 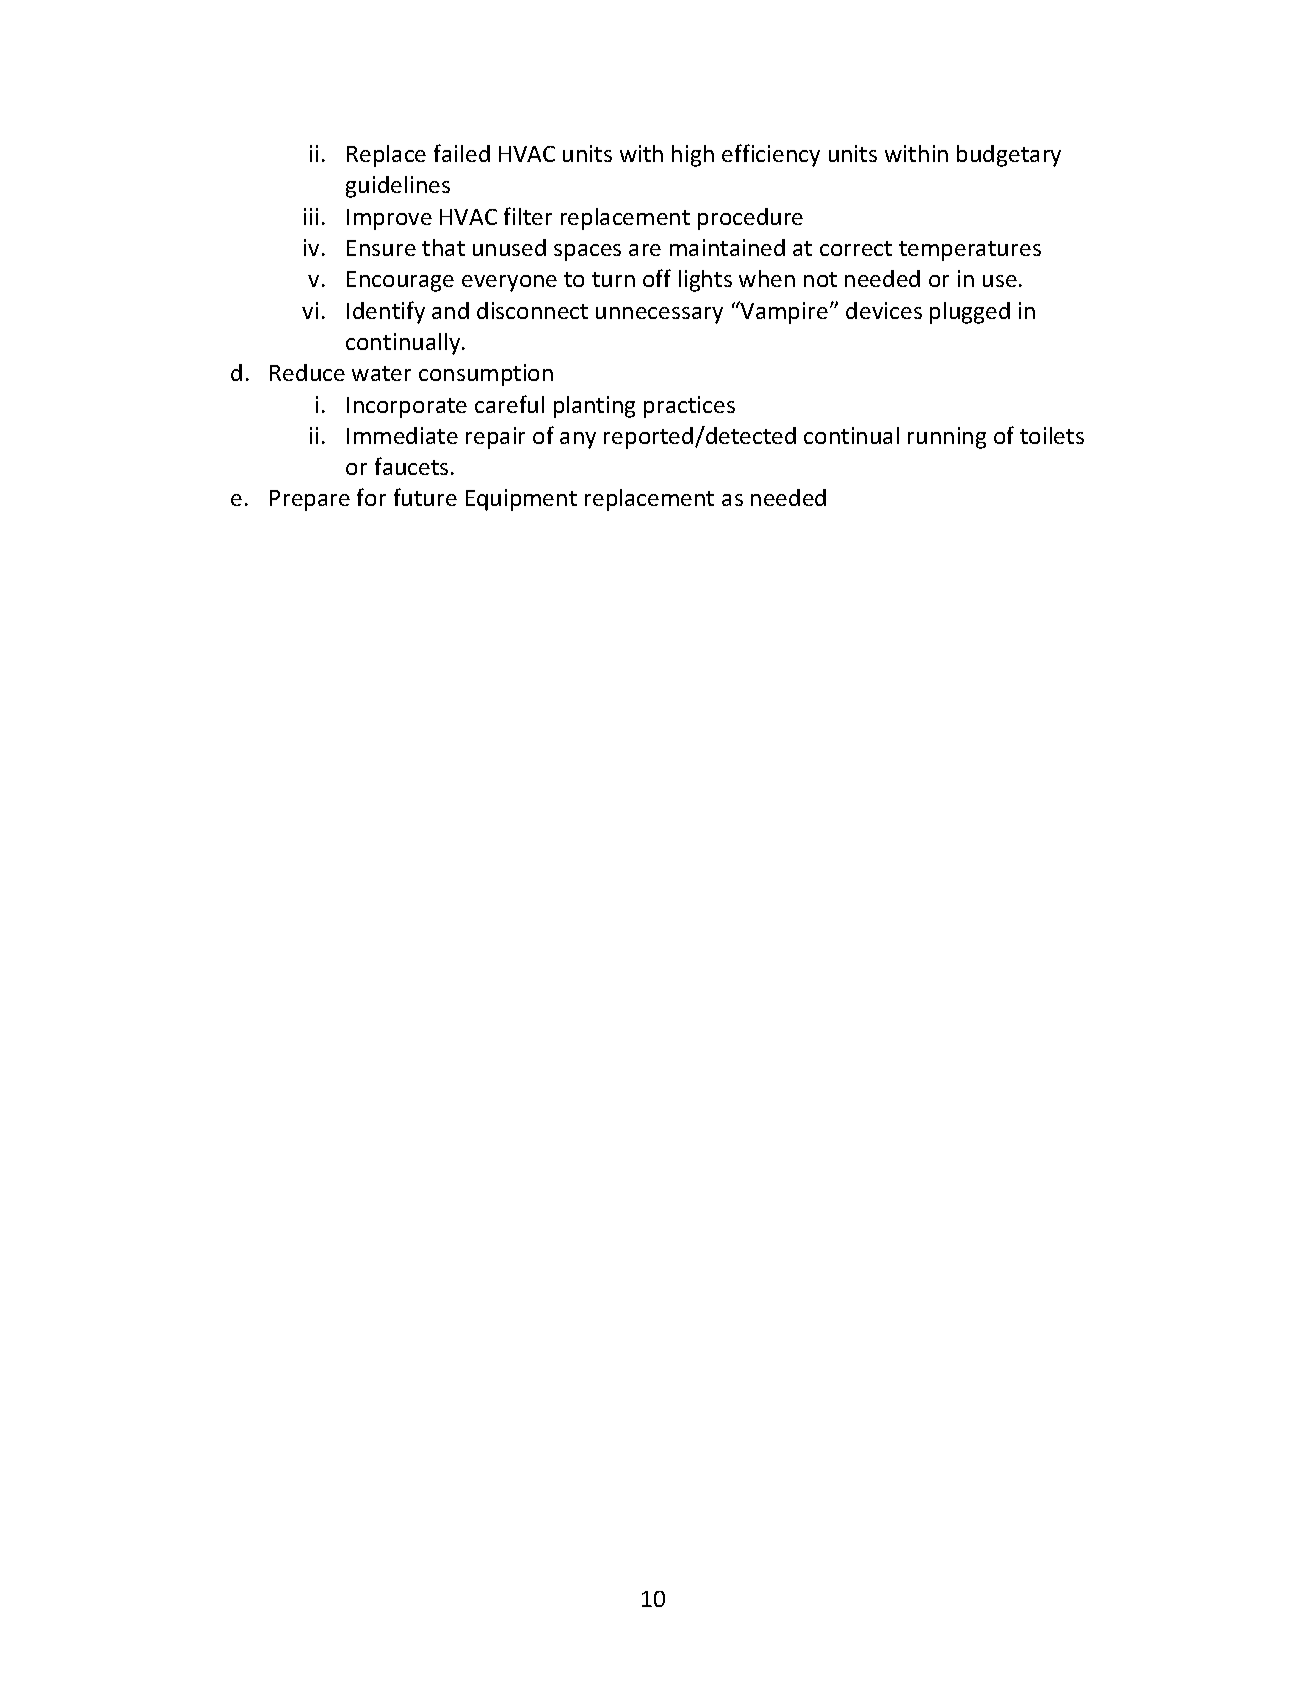 I want to click on for, so click(x=371, y=497).
